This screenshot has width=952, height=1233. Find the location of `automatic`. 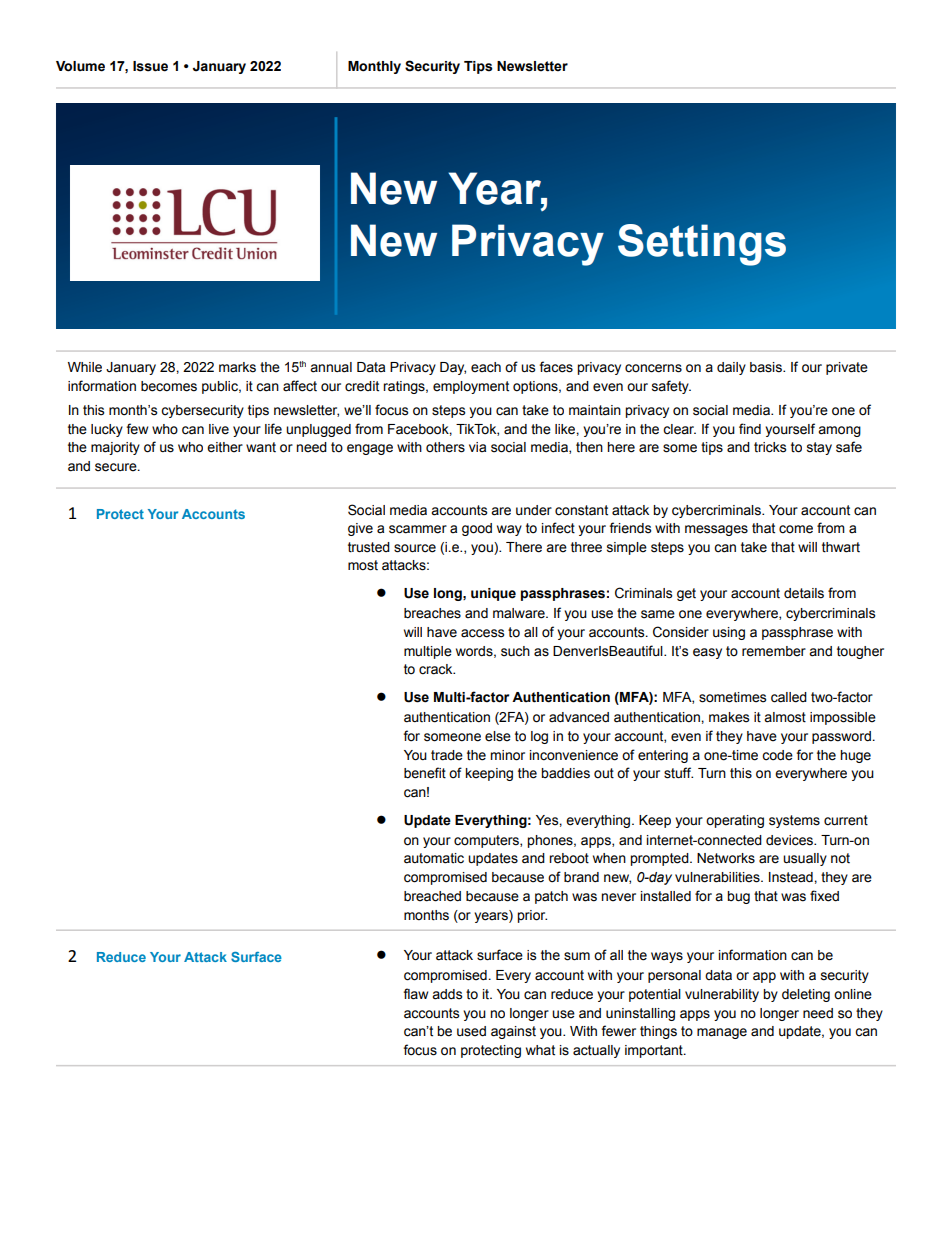

automatic is located at coordinates (434, 858).
